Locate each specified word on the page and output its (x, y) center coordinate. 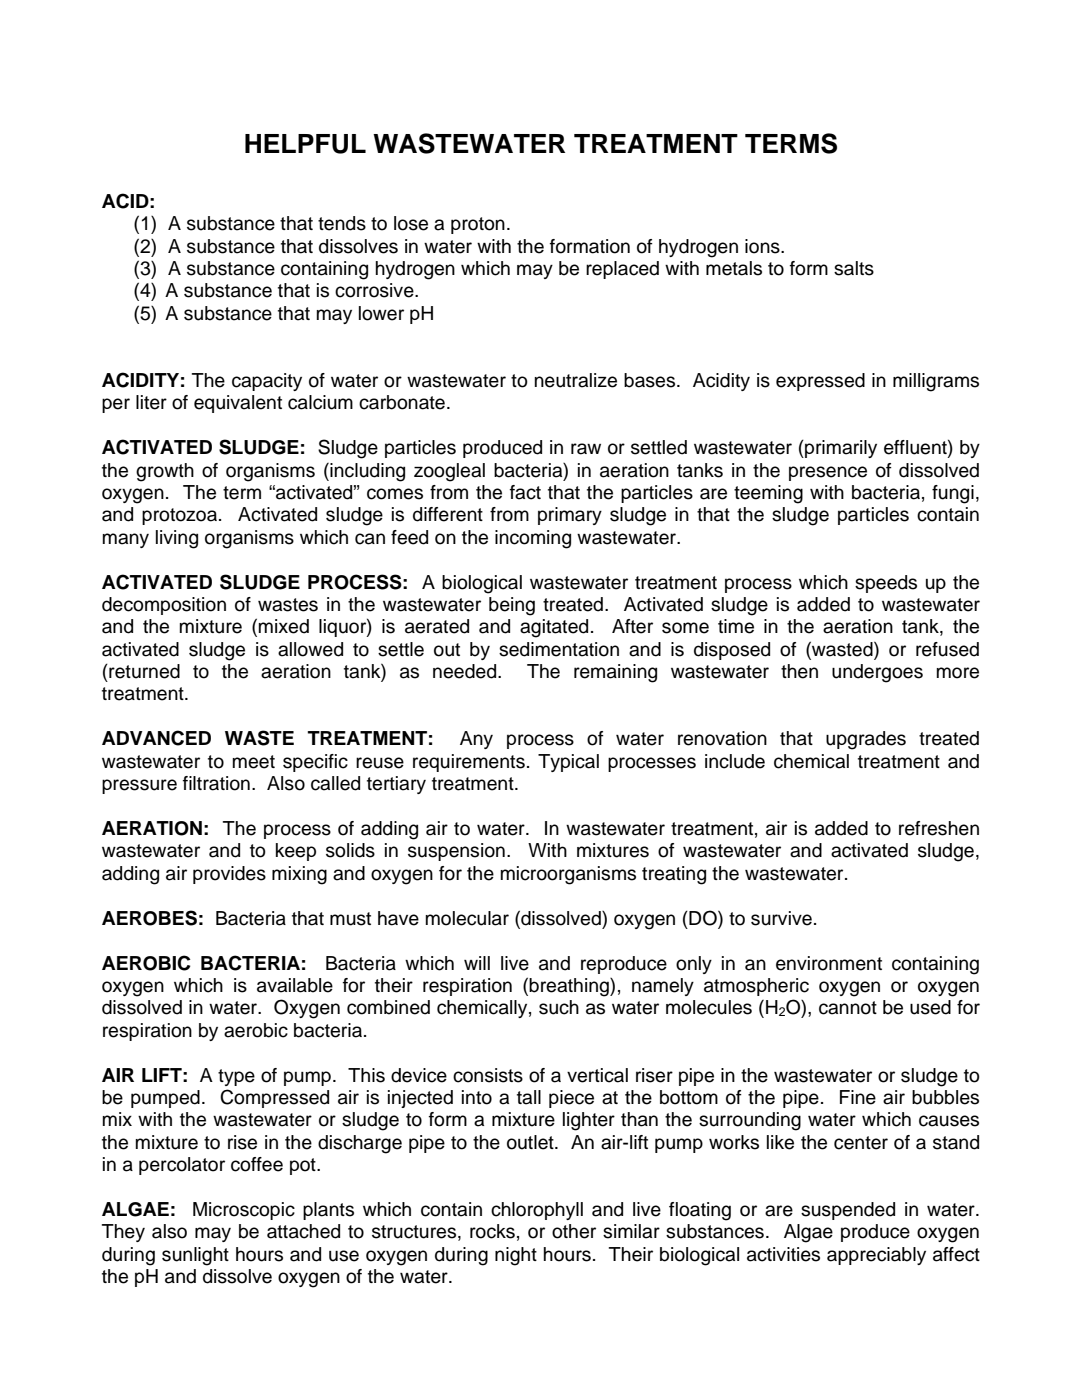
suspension (456, 852)
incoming (533, 539)
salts (854, 268)
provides (229, 875)
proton (478, 225)
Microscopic (244, 1211)
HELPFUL (305, 144)
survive (781, 918)
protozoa (181, 516)
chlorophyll (537, 1211)
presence (828, 473)
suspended (848, 1211)
